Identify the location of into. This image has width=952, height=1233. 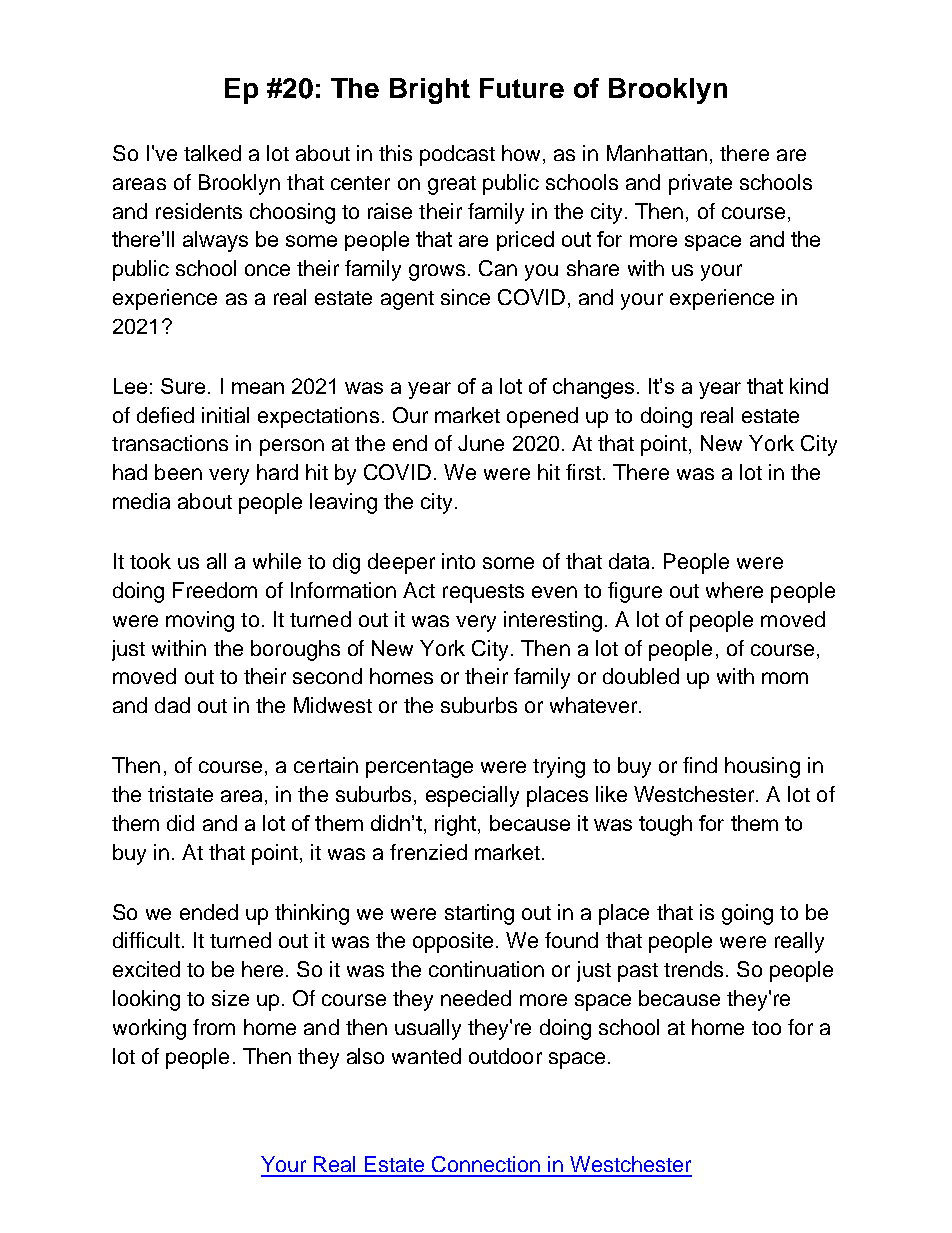
(458, 561).
